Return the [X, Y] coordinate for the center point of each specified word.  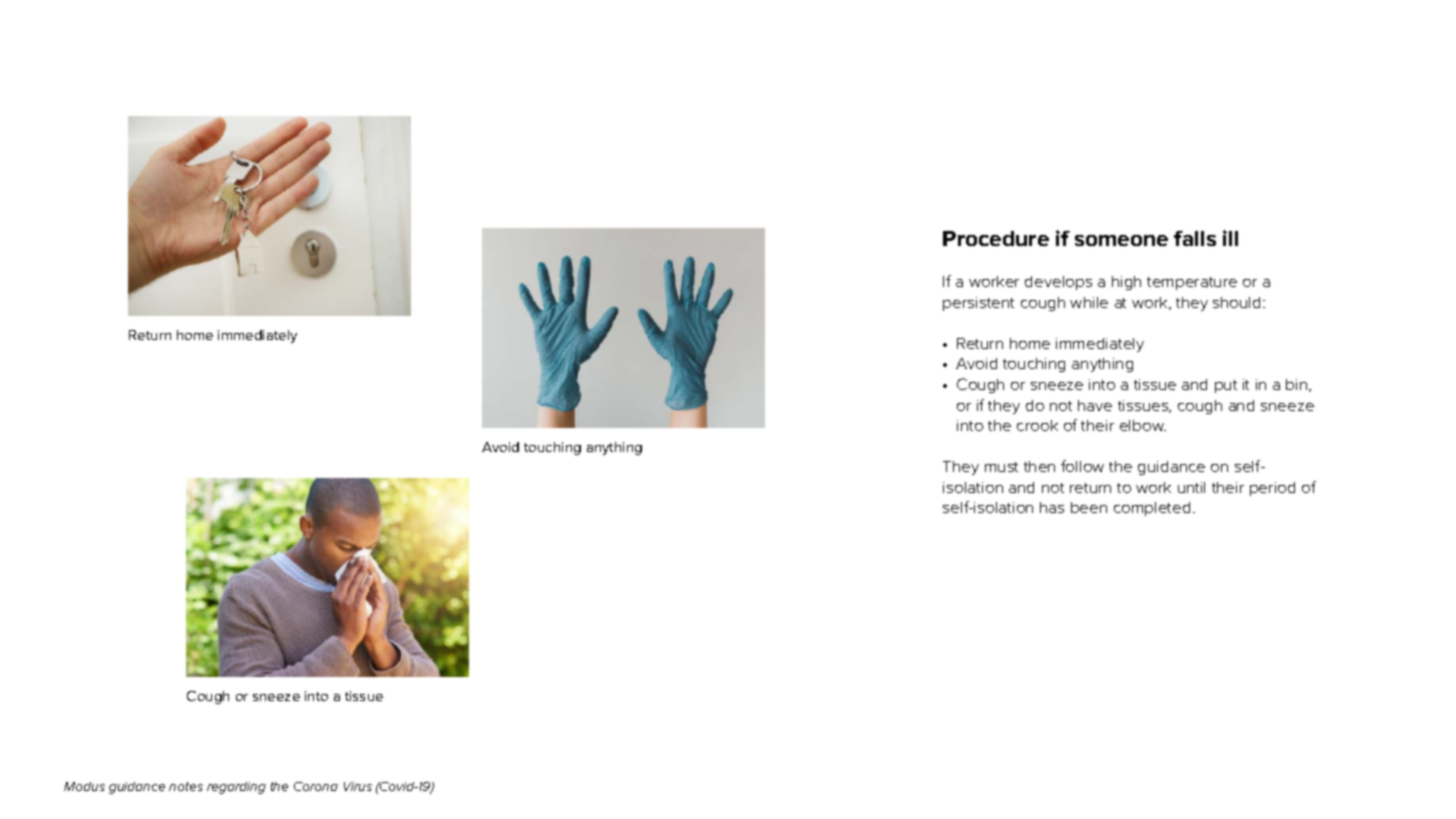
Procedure [996, 238]
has [1052, 507]
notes [186, 786]
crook [1037, 425]
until [1191, 487]
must [1001, 467]
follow [1082, 466]
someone [1121, 240]
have [1095, 405]
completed [1152, 509]
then [1039, 466]
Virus [358, 786]
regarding [236, 788]
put [1226, 386]
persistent [978, 304]
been [1089, 507]
